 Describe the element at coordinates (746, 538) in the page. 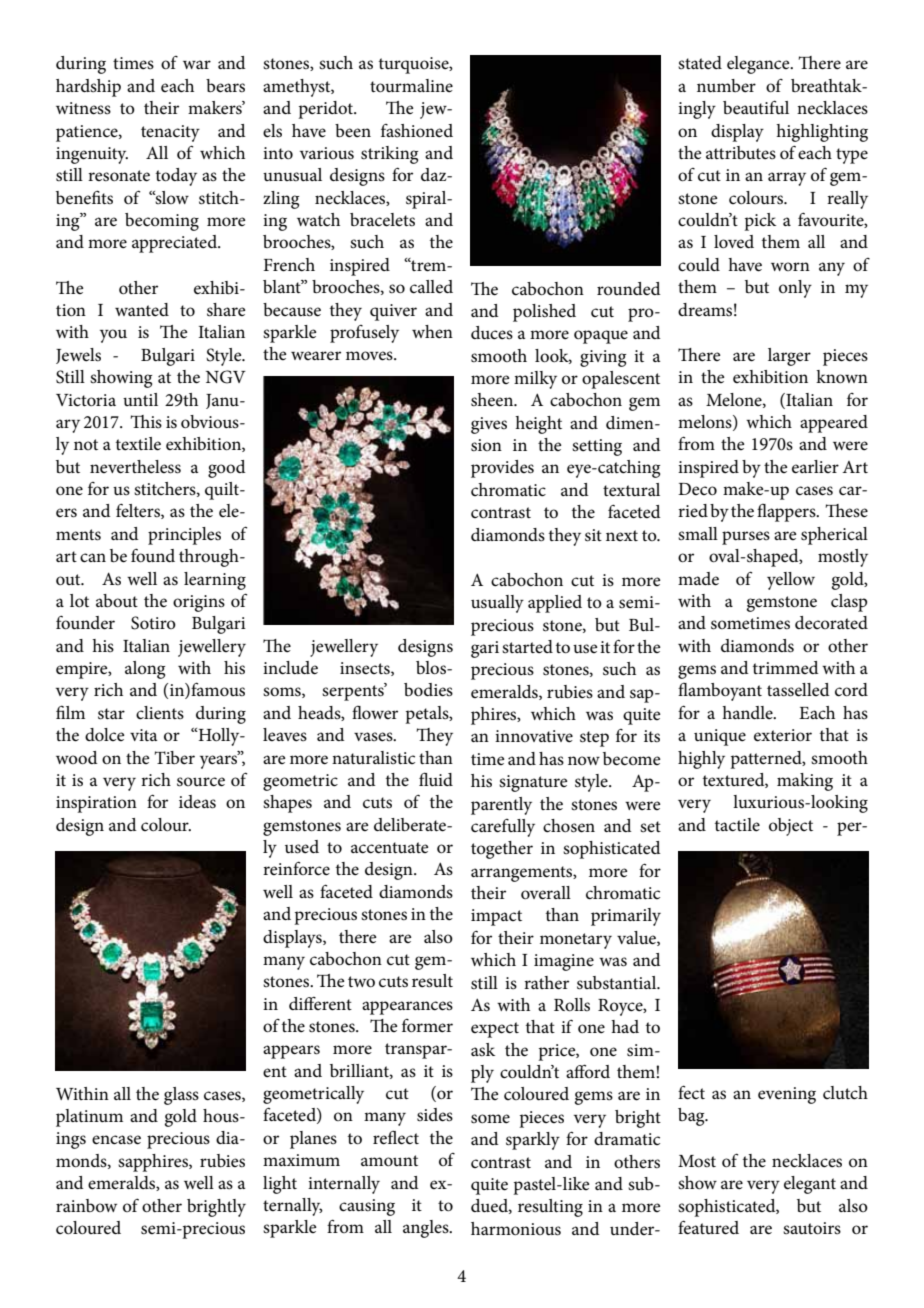

I see `purses` at that location.
